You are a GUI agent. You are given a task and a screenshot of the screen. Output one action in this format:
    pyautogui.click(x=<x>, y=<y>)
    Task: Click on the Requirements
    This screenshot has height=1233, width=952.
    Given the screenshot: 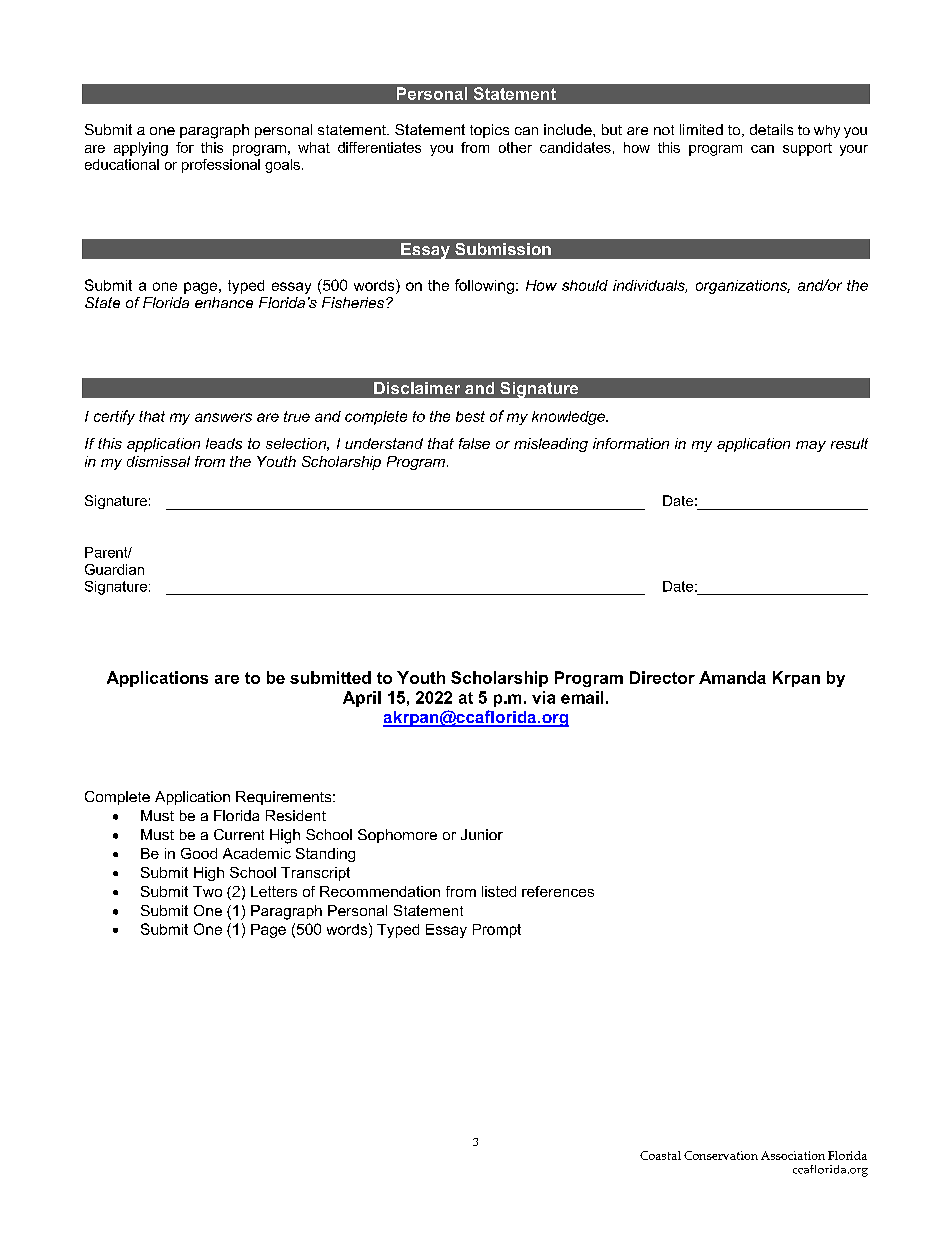 What is the action you would take?
    pyautogui.click(x=285, y=798)
